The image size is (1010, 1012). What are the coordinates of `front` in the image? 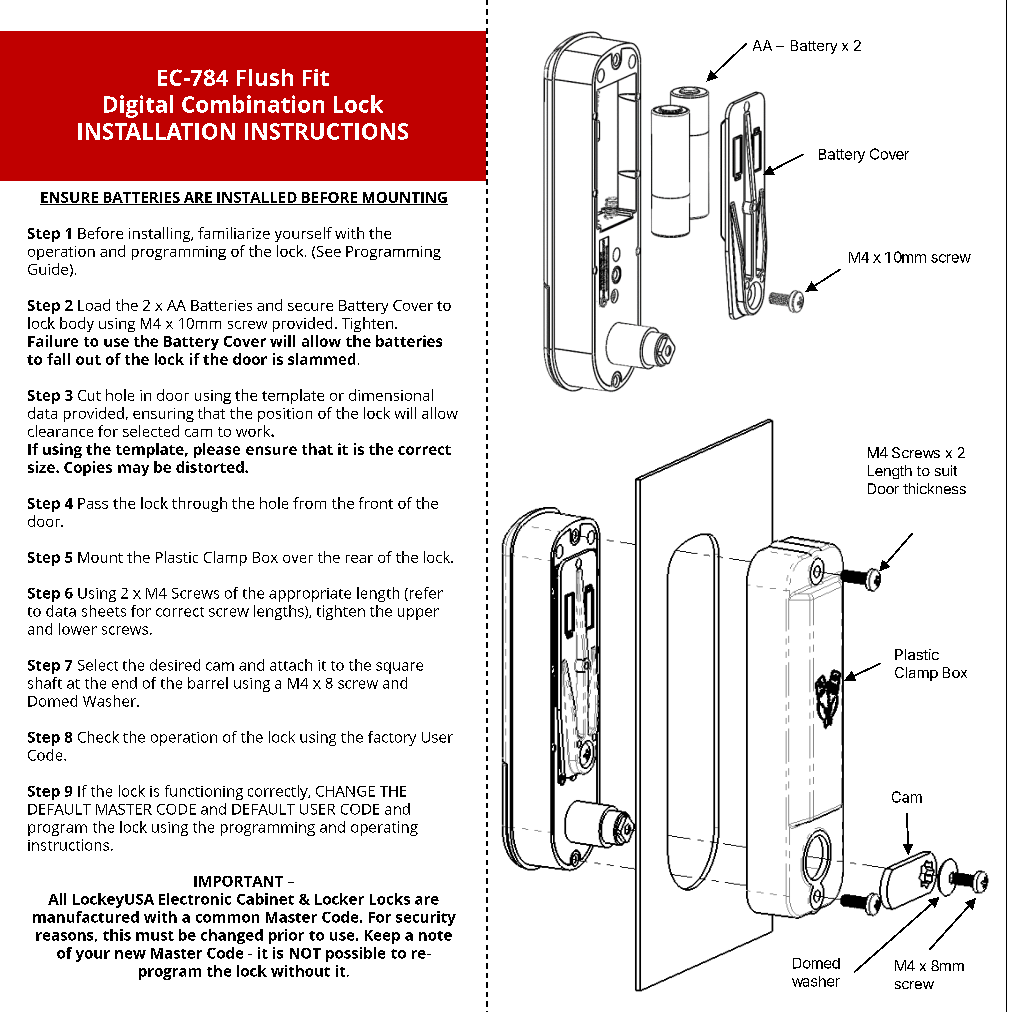 It's located at (376, 503).
